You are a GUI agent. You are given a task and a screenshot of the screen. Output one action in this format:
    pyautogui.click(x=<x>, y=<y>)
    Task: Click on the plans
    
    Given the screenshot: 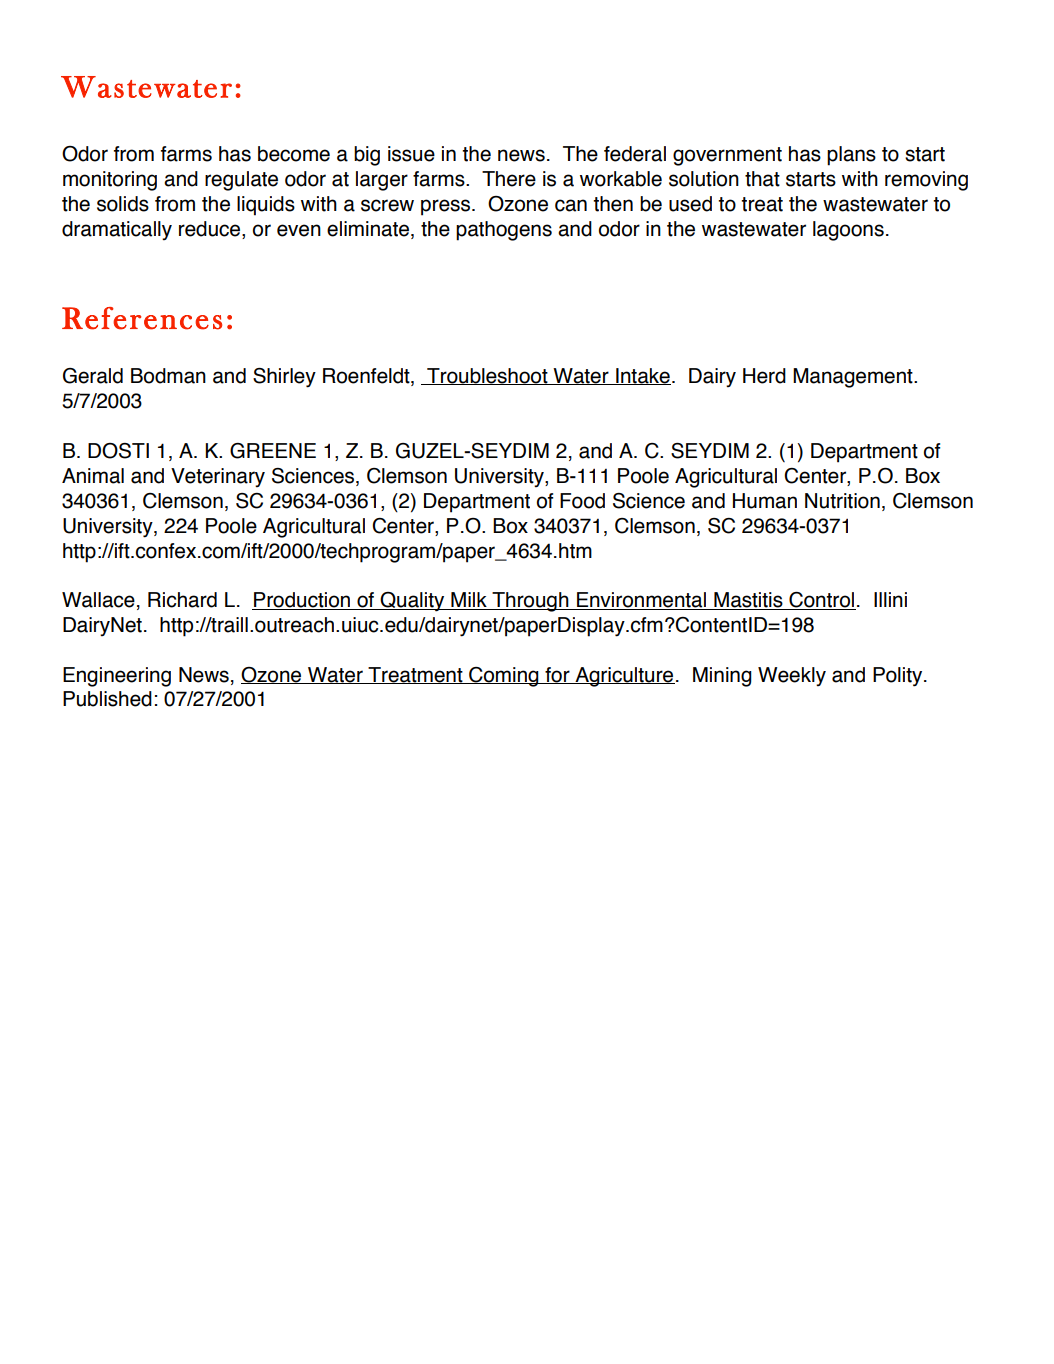 What is the action you would take?
    pyautogui.click(x=851, y=156)
